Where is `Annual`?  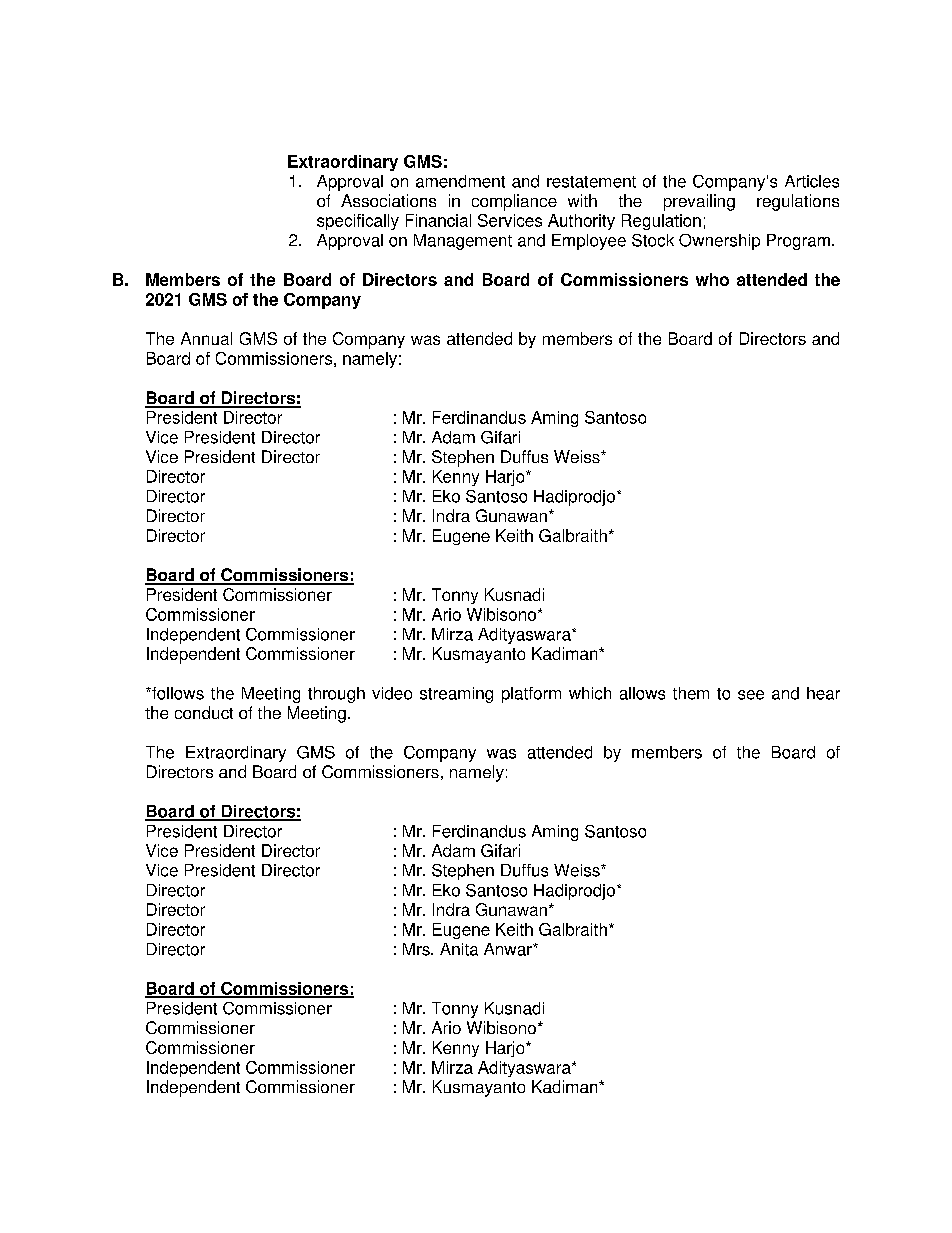 Annual is located at coordinates (206, 338).
